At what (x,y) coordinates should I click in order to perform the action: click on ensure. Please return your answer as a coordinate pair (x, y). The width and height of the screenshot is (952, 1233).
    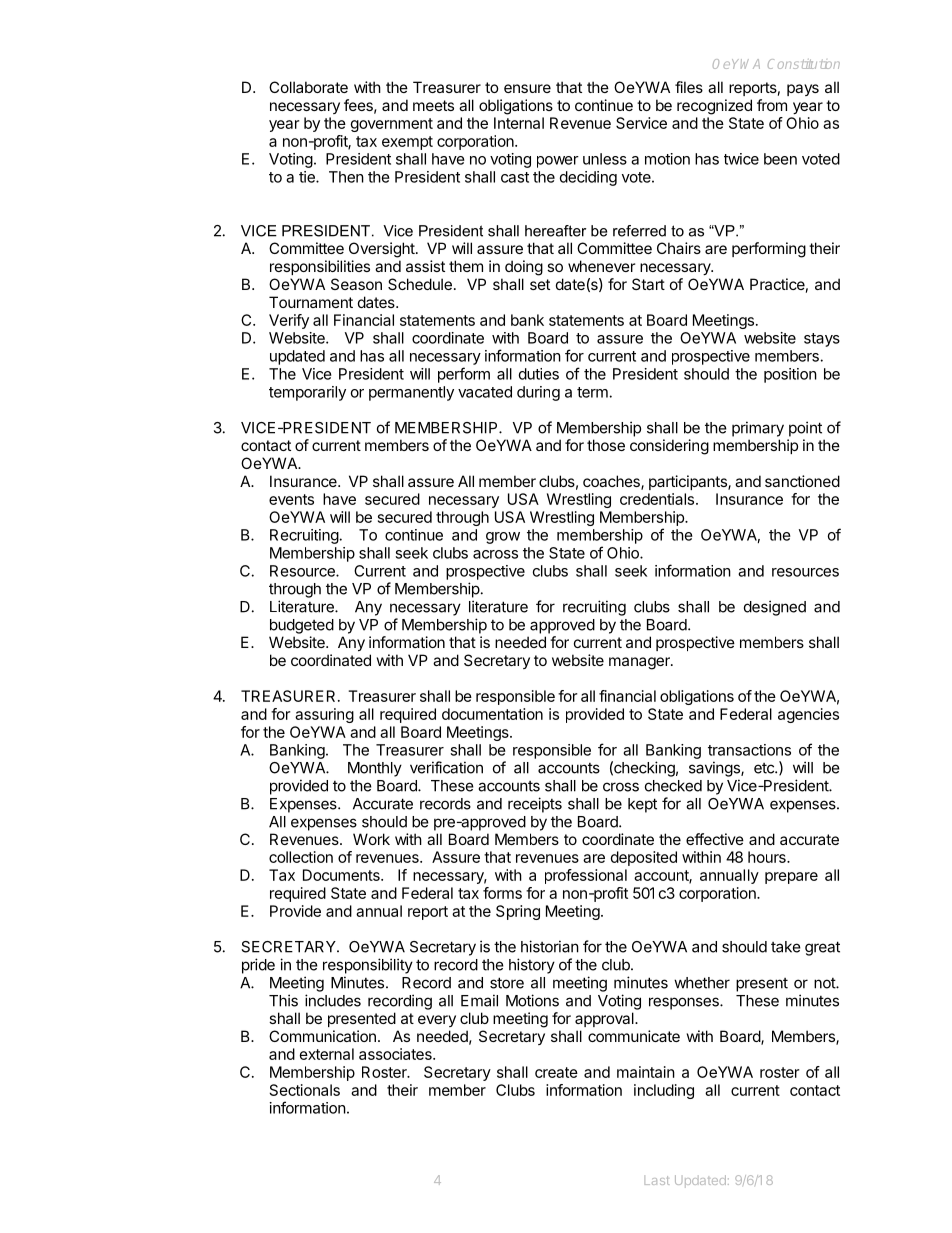
    Looking at the image, I should click on (527, 88).
